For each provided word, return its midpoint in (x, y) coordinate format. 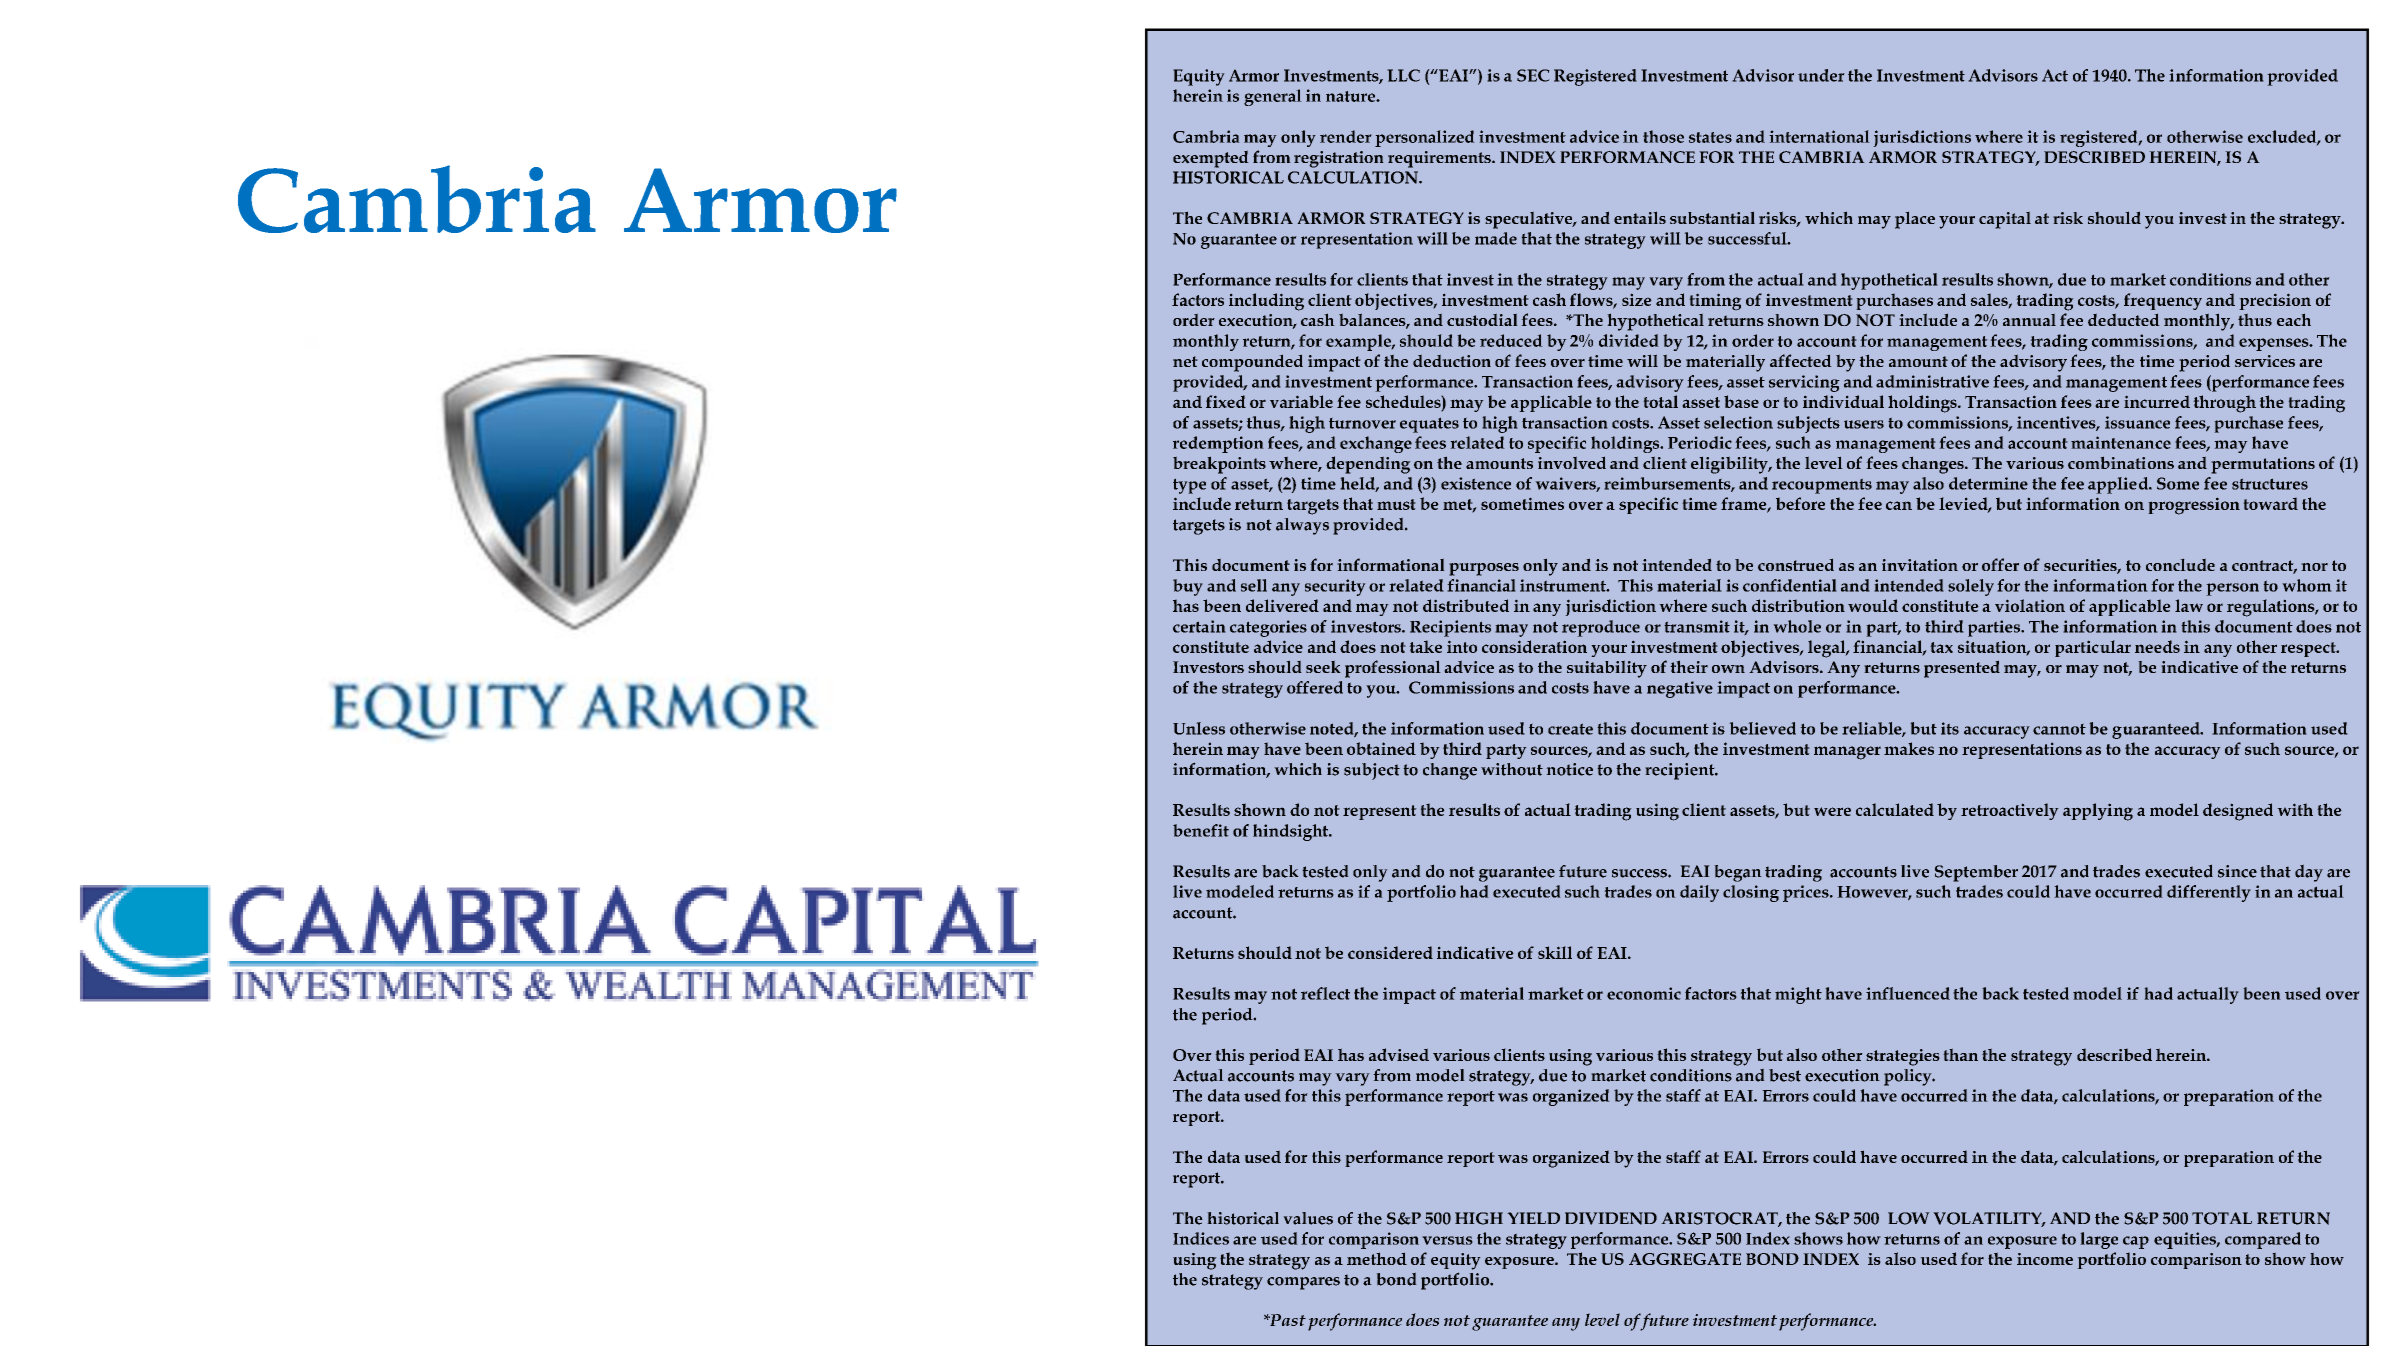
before (1800, 503)
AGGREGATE (1685, 1259)
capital (2005, 220)
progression (2194, 506)
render (1346, 136)
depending (1368, 465)
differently (2209, 893)
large (2099, 1240)
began (1738, 873)
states (1710, 137)
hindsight (1292, 832)
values (1308, 1218)
